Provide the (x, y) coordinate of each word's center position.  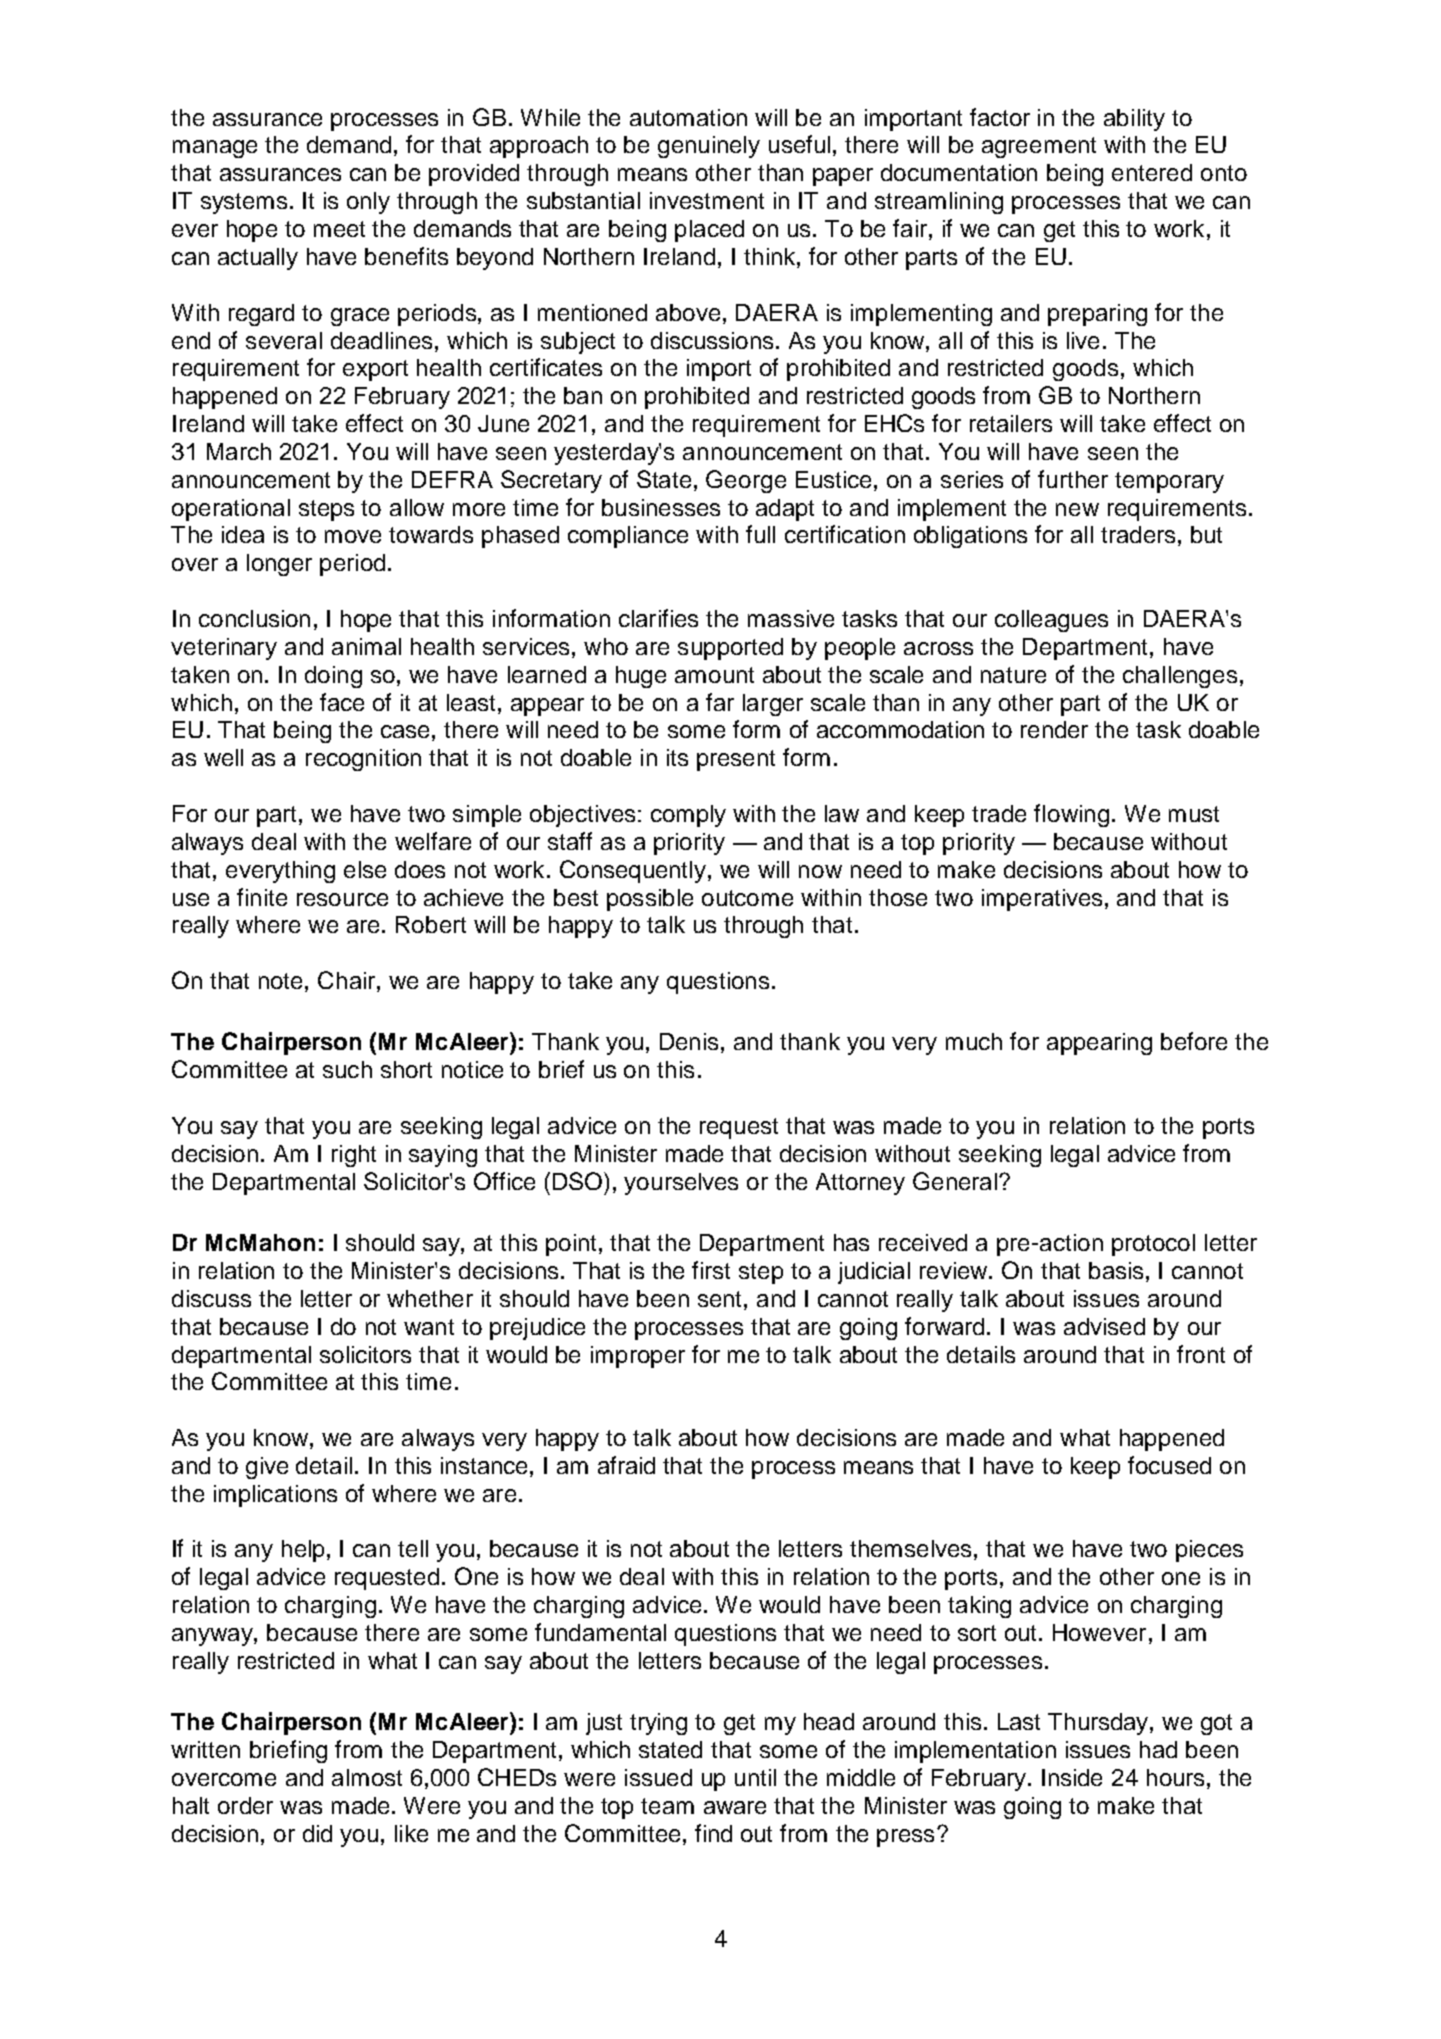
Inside (1072, 1777)
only (368, 203)
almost (367, 1777)
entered (1152, 172)
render (1054, 729)
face (342, 702)
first (711, 1270)
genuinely (709, 147)
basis (1116, 1270)
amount (714, 675)
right (354, 1156)
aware (735, 1807)
